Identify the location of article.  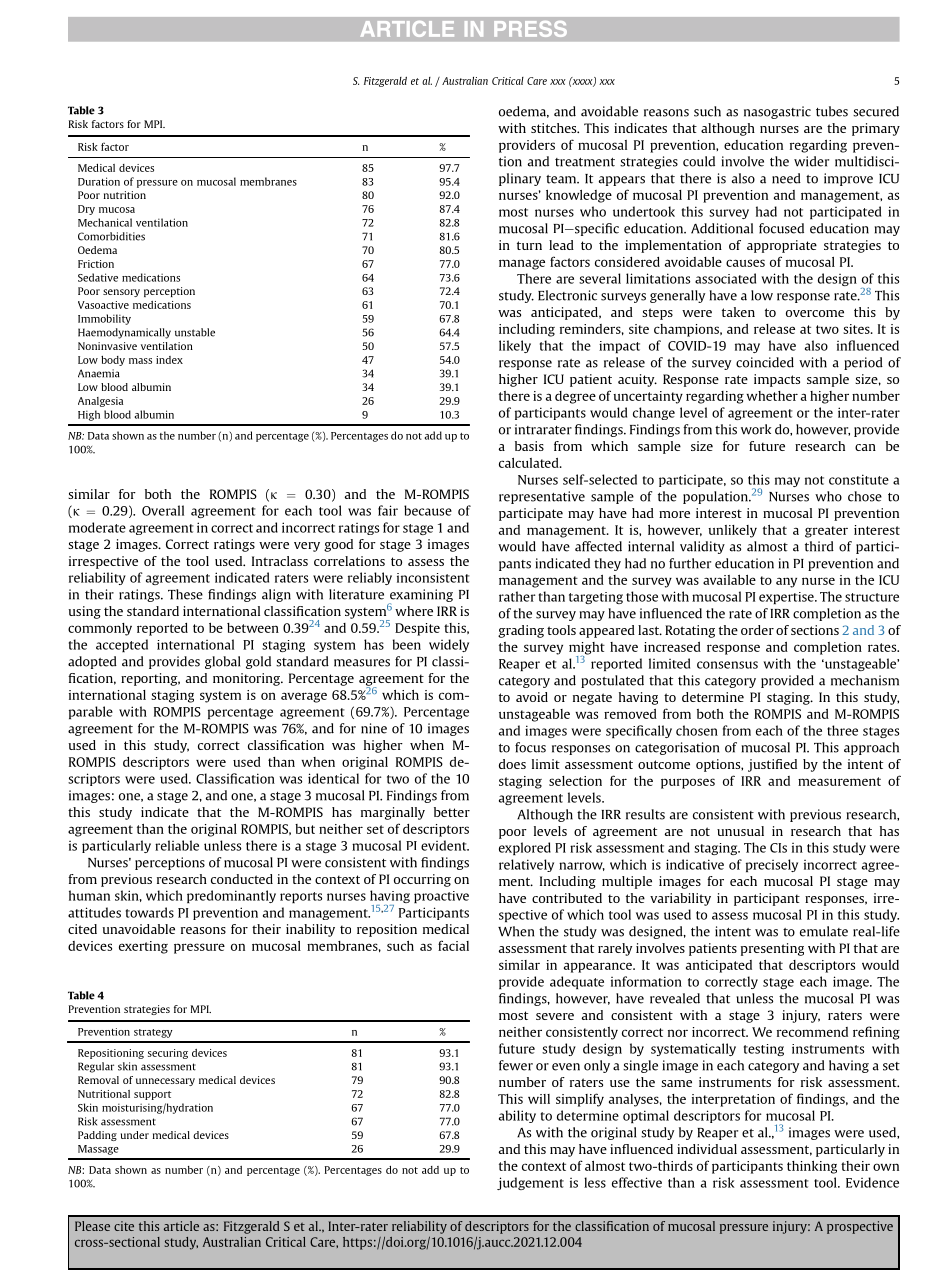
(181, 1226).
